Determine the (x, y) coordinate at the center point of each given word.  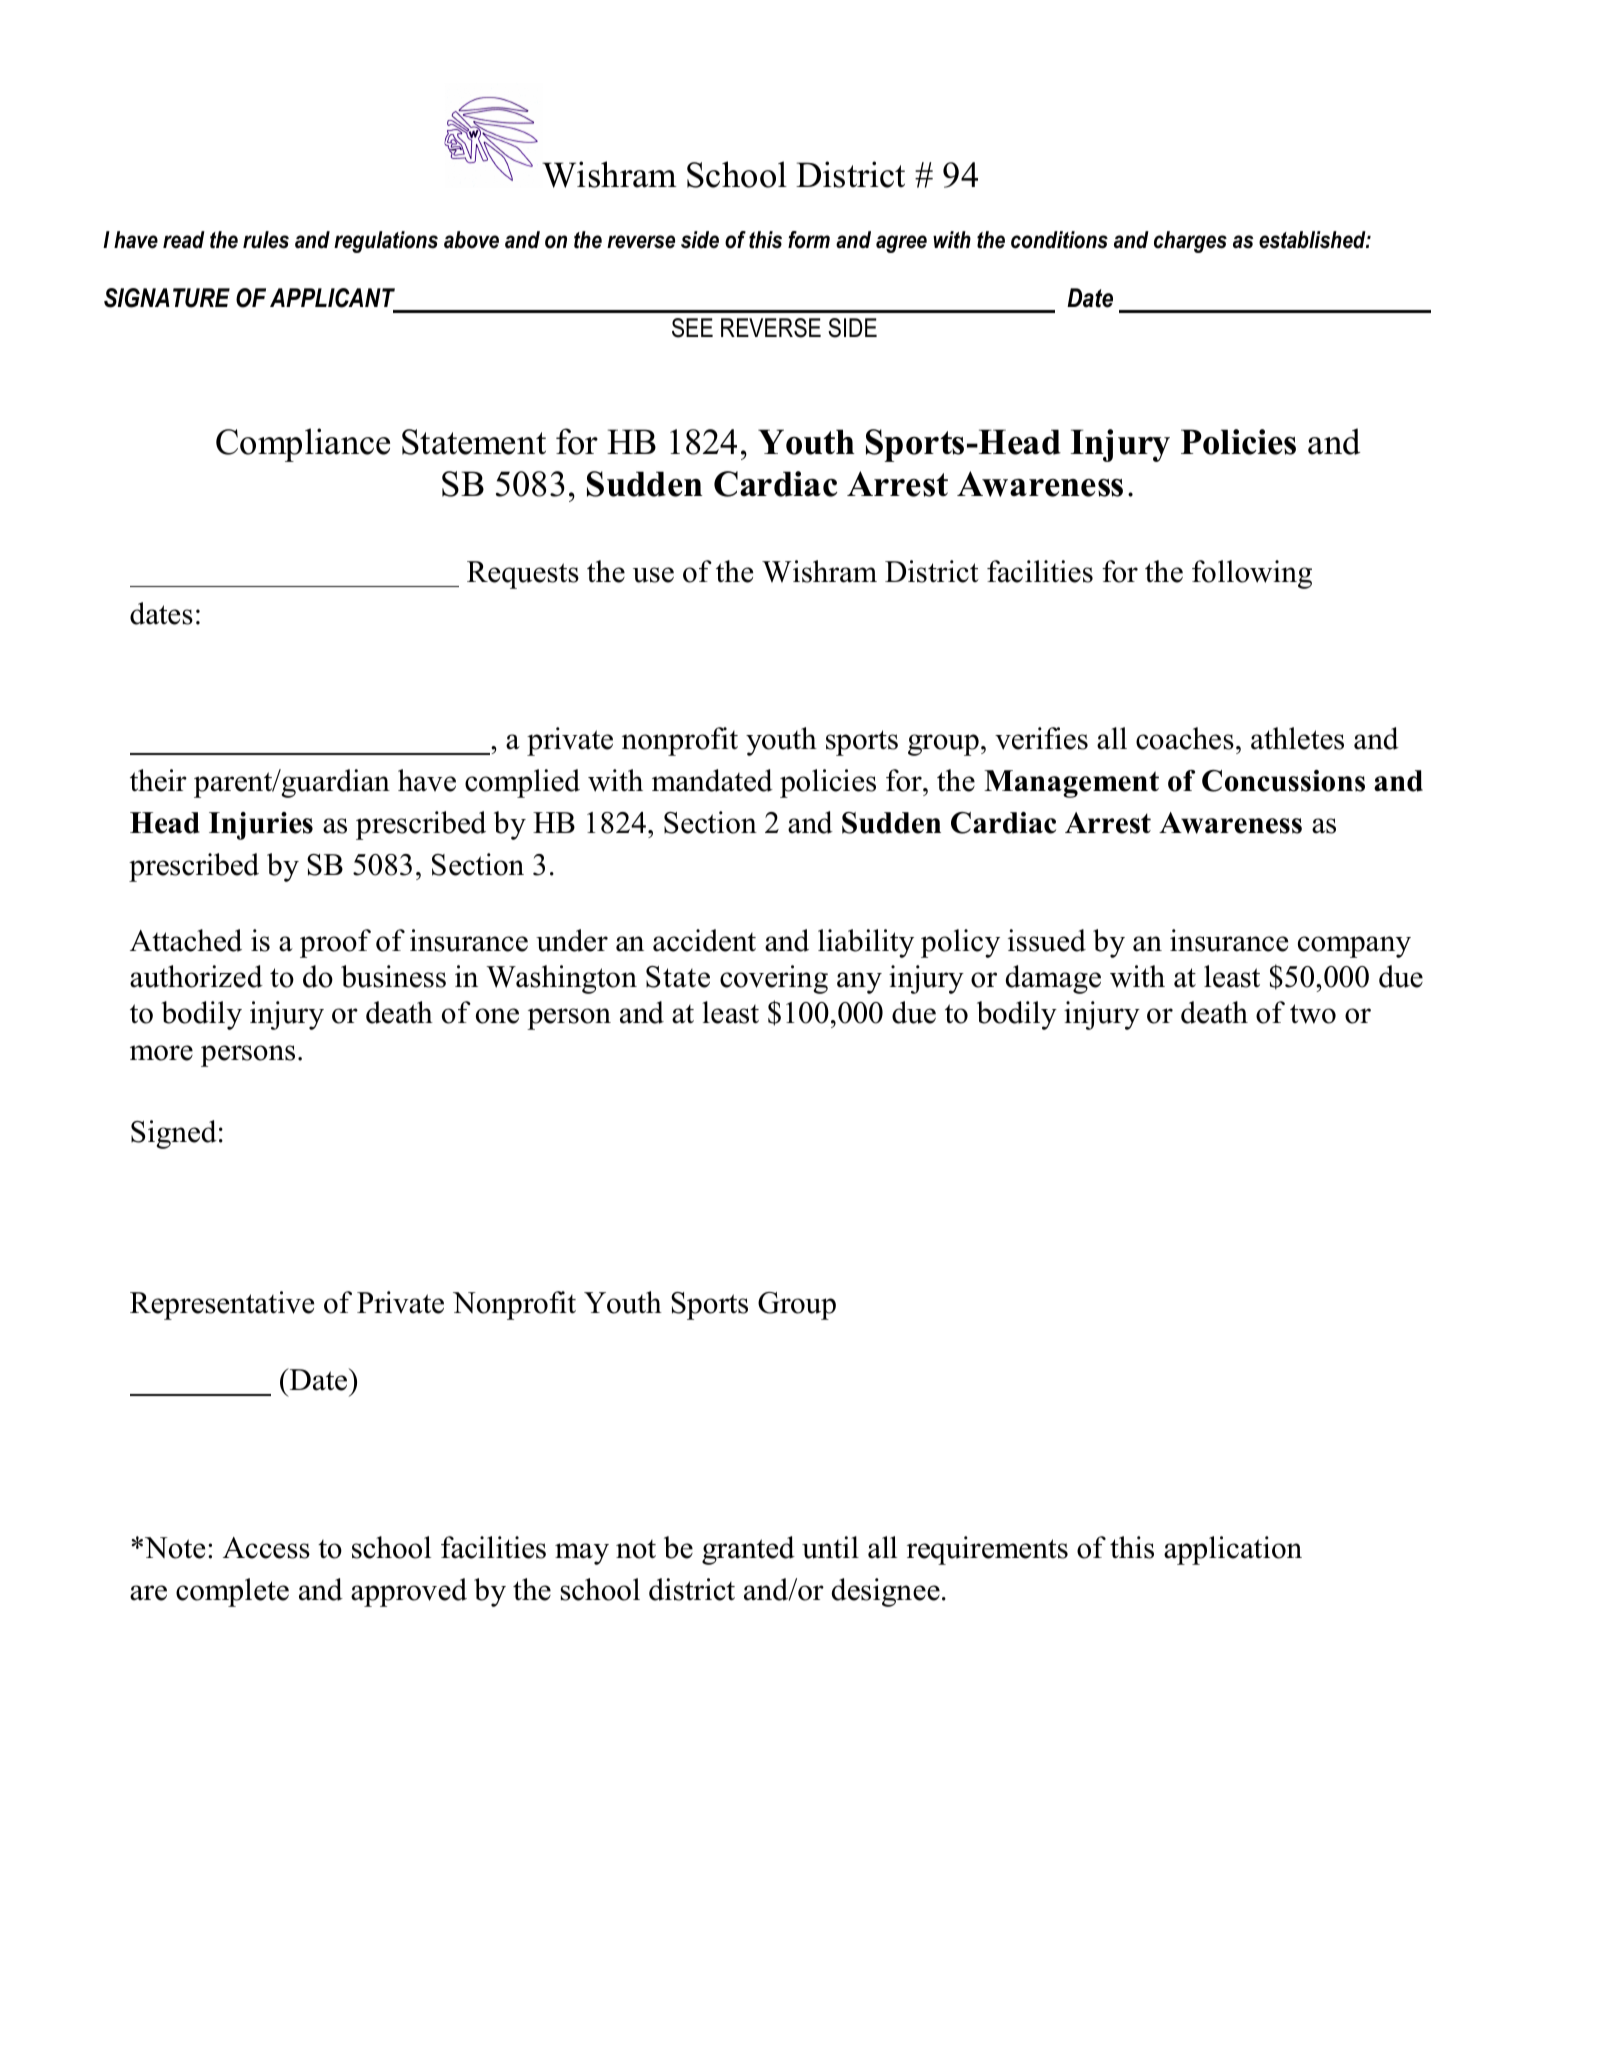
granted (748, 1550)
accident (704, 940)
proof (335, 943)
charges (1190, 242)
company (1354, 947)
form (809, 240)
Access (266, 1548)
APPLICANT (332, 298)
